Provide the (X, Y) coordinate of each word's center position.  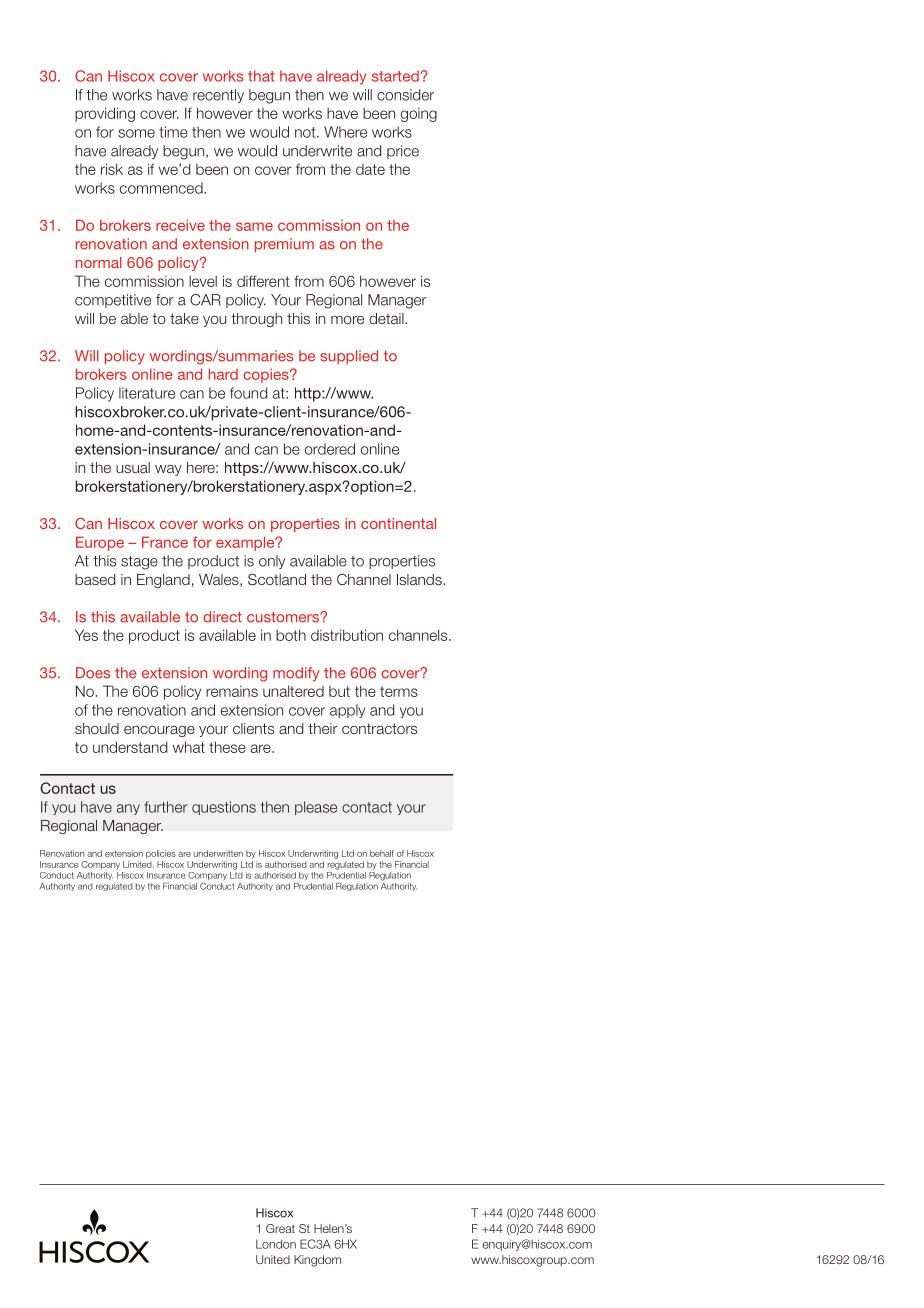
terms (399, 691)
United (273, 1259)
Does (93, 673)
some (136, 133)
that (261, 76)
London (276, 1244)
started (395, 76)
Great (280, 1228)
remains (232, 691)
